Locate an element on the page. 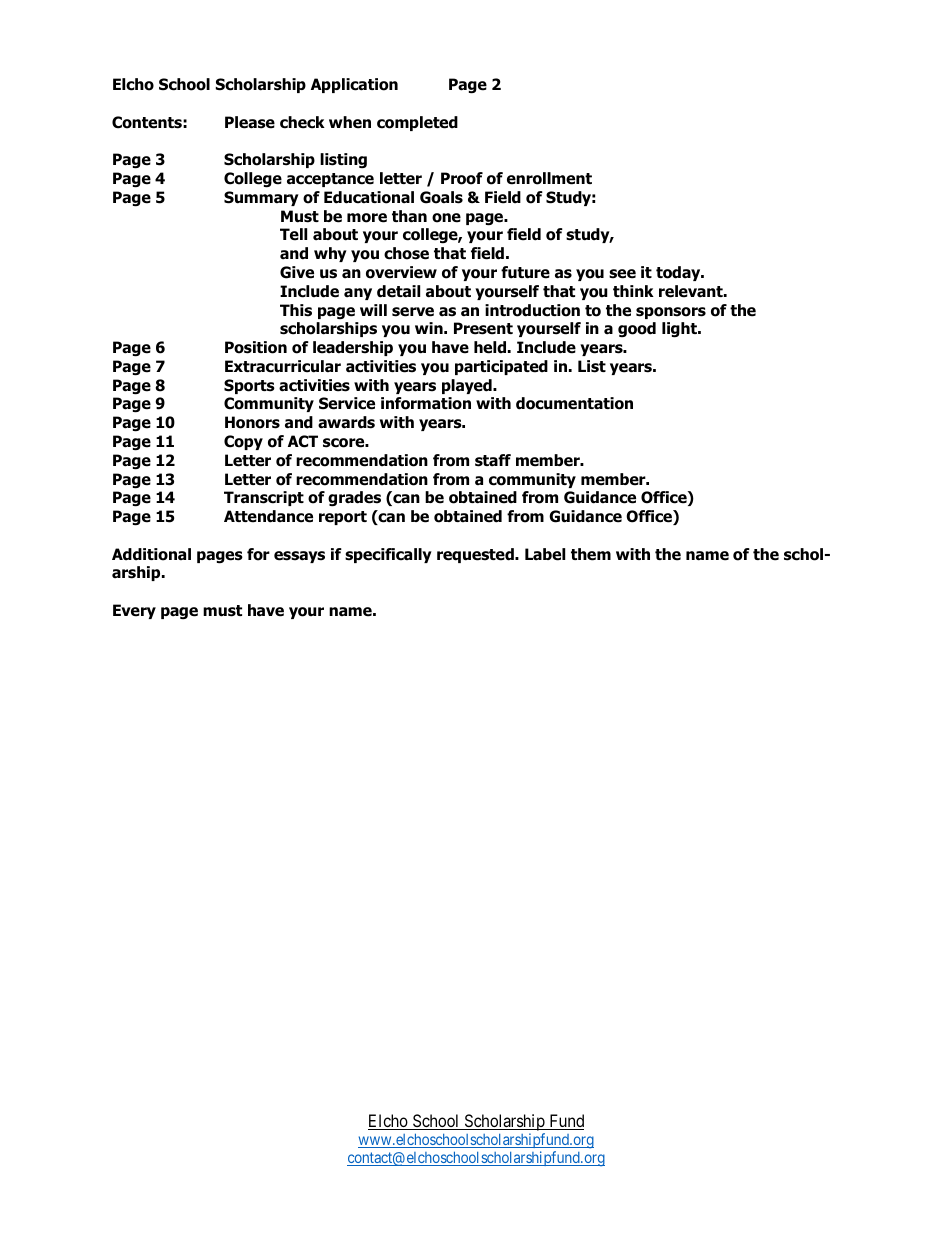 The width and height of the image is (952, 1233). completed is located at coordinates (417, 123).
